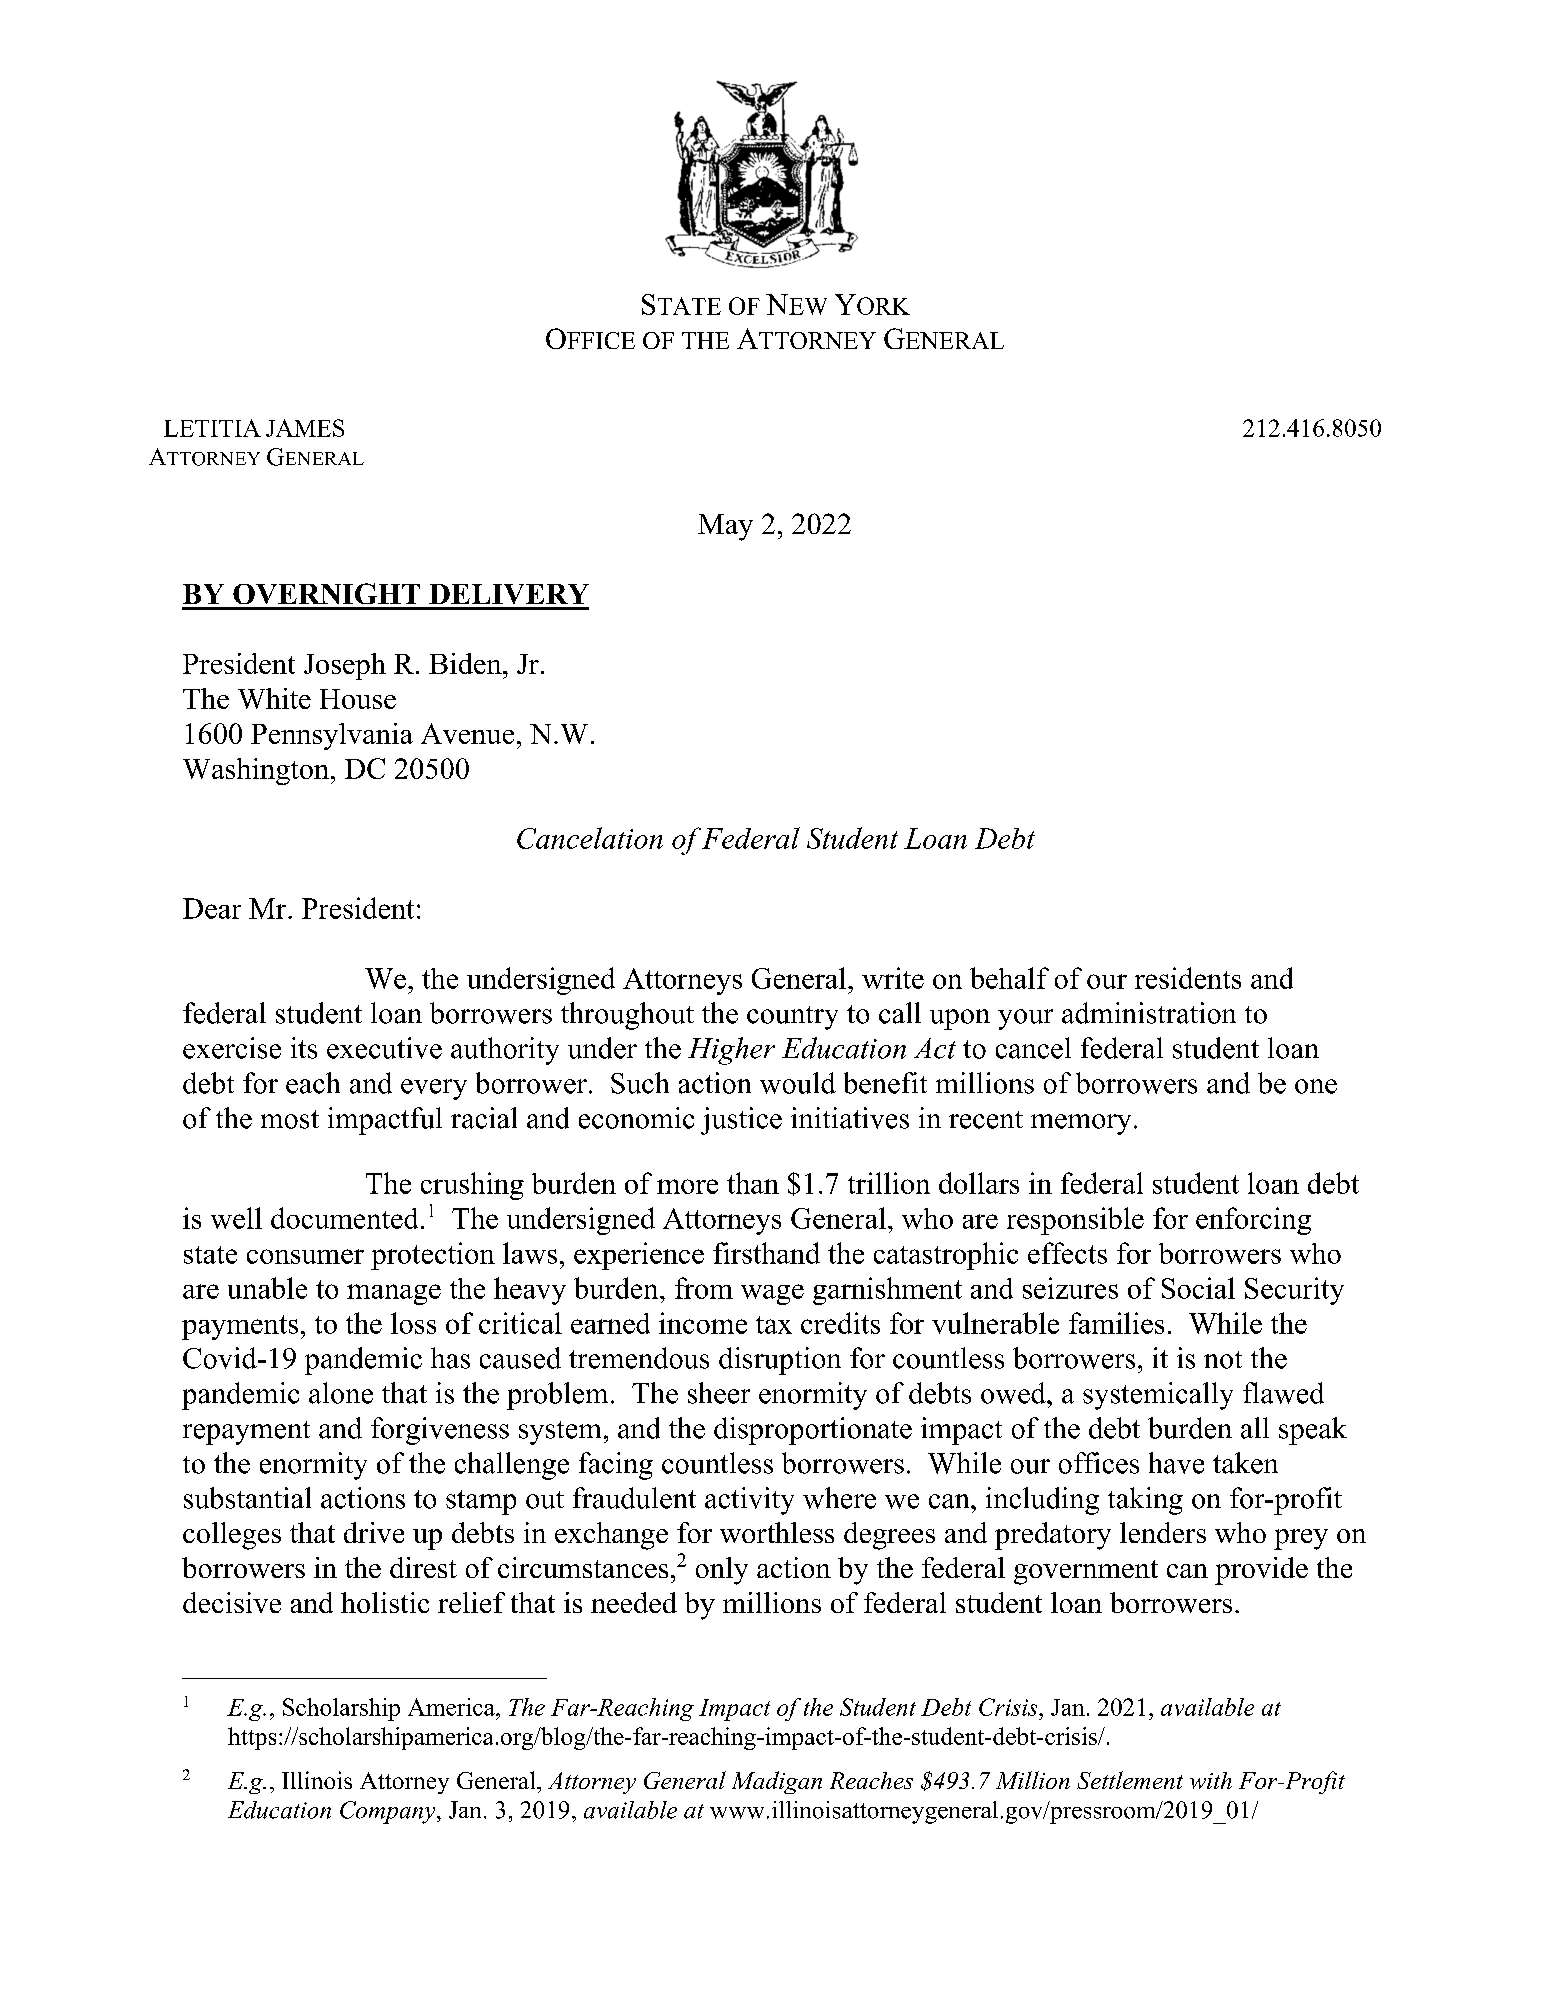  I want to click on loss, so click(413, 1323).
